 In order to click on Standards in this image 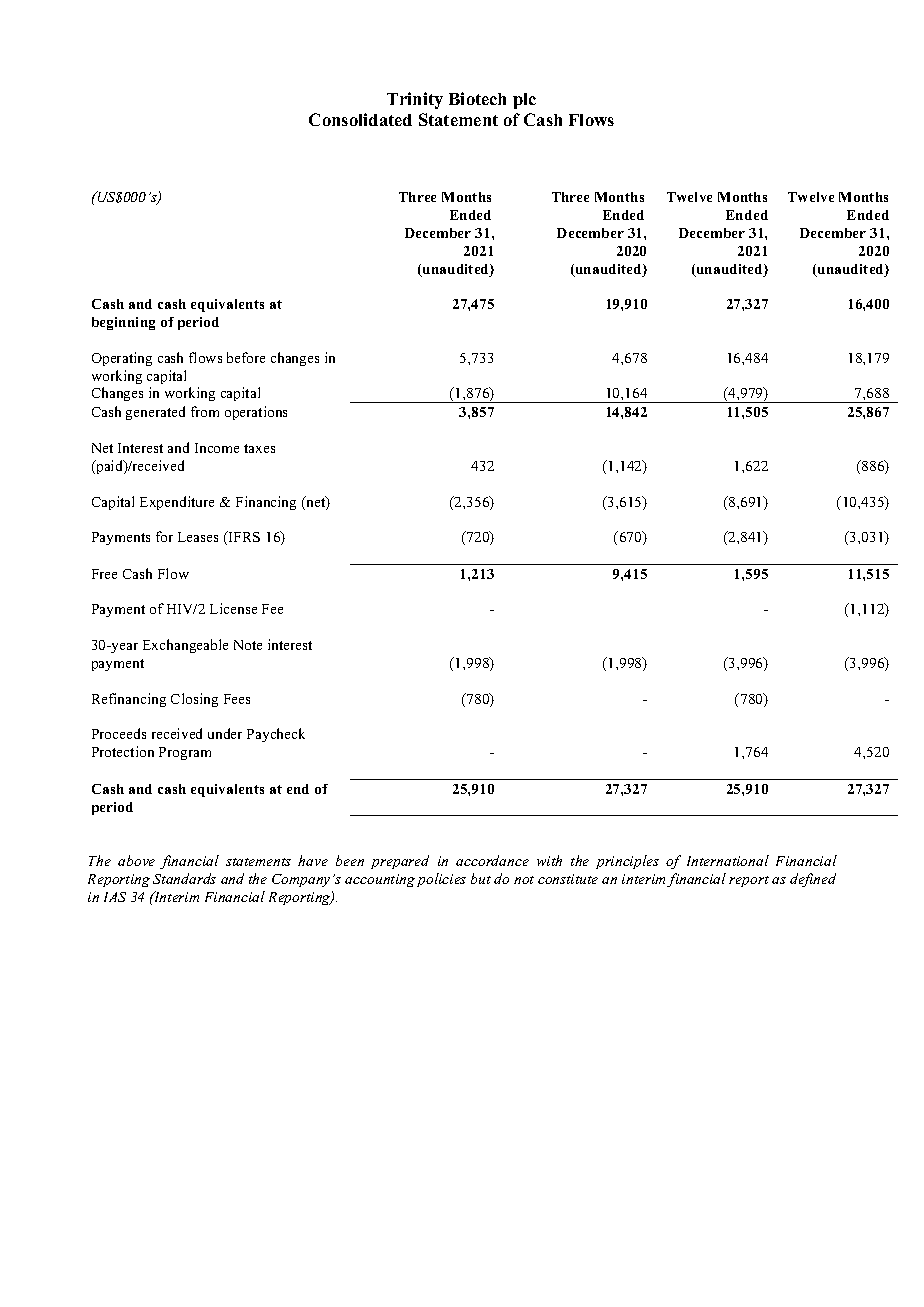, I will do `click(184, 878)`.
